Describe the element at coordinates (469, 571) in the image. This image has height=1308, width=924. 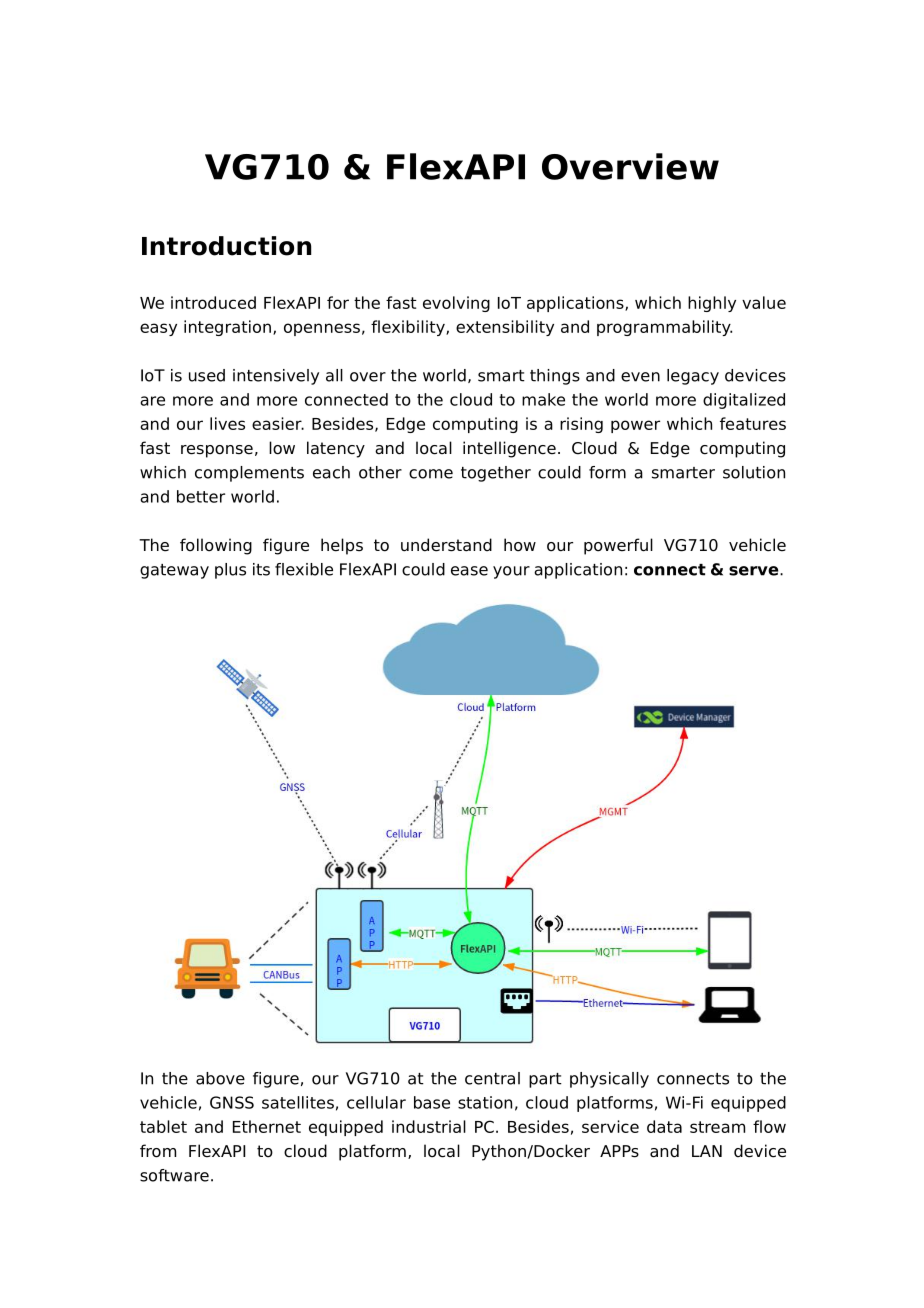
I see `ease` at that location.
